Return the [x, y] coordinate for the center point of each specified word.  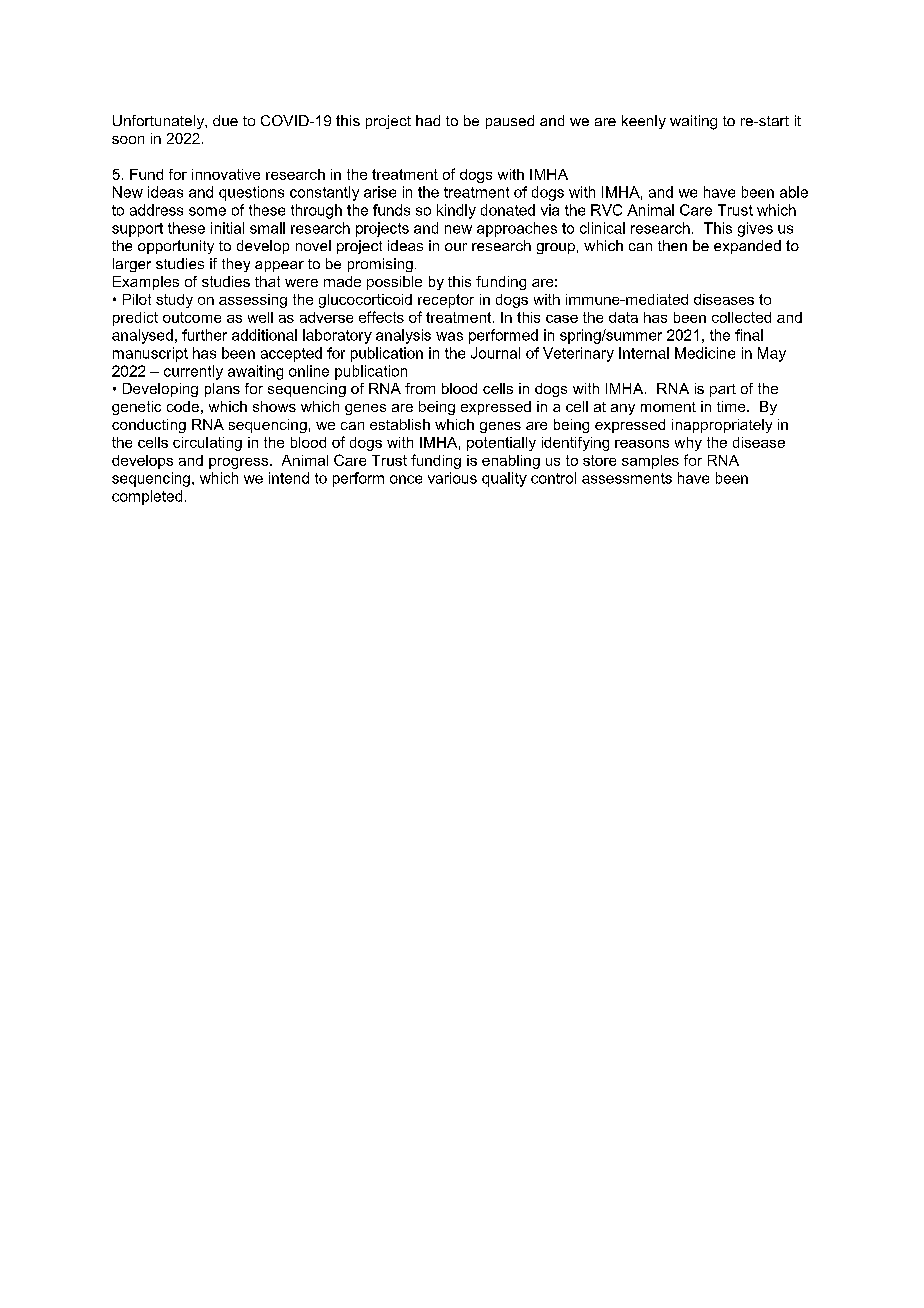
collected [741, 317]
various [452, 478]
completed [147, 497]
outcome [192, 317]
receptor [446, 301]
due [225, 120]
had [428, 120]
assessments [627, 478]
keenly [644, 122]
